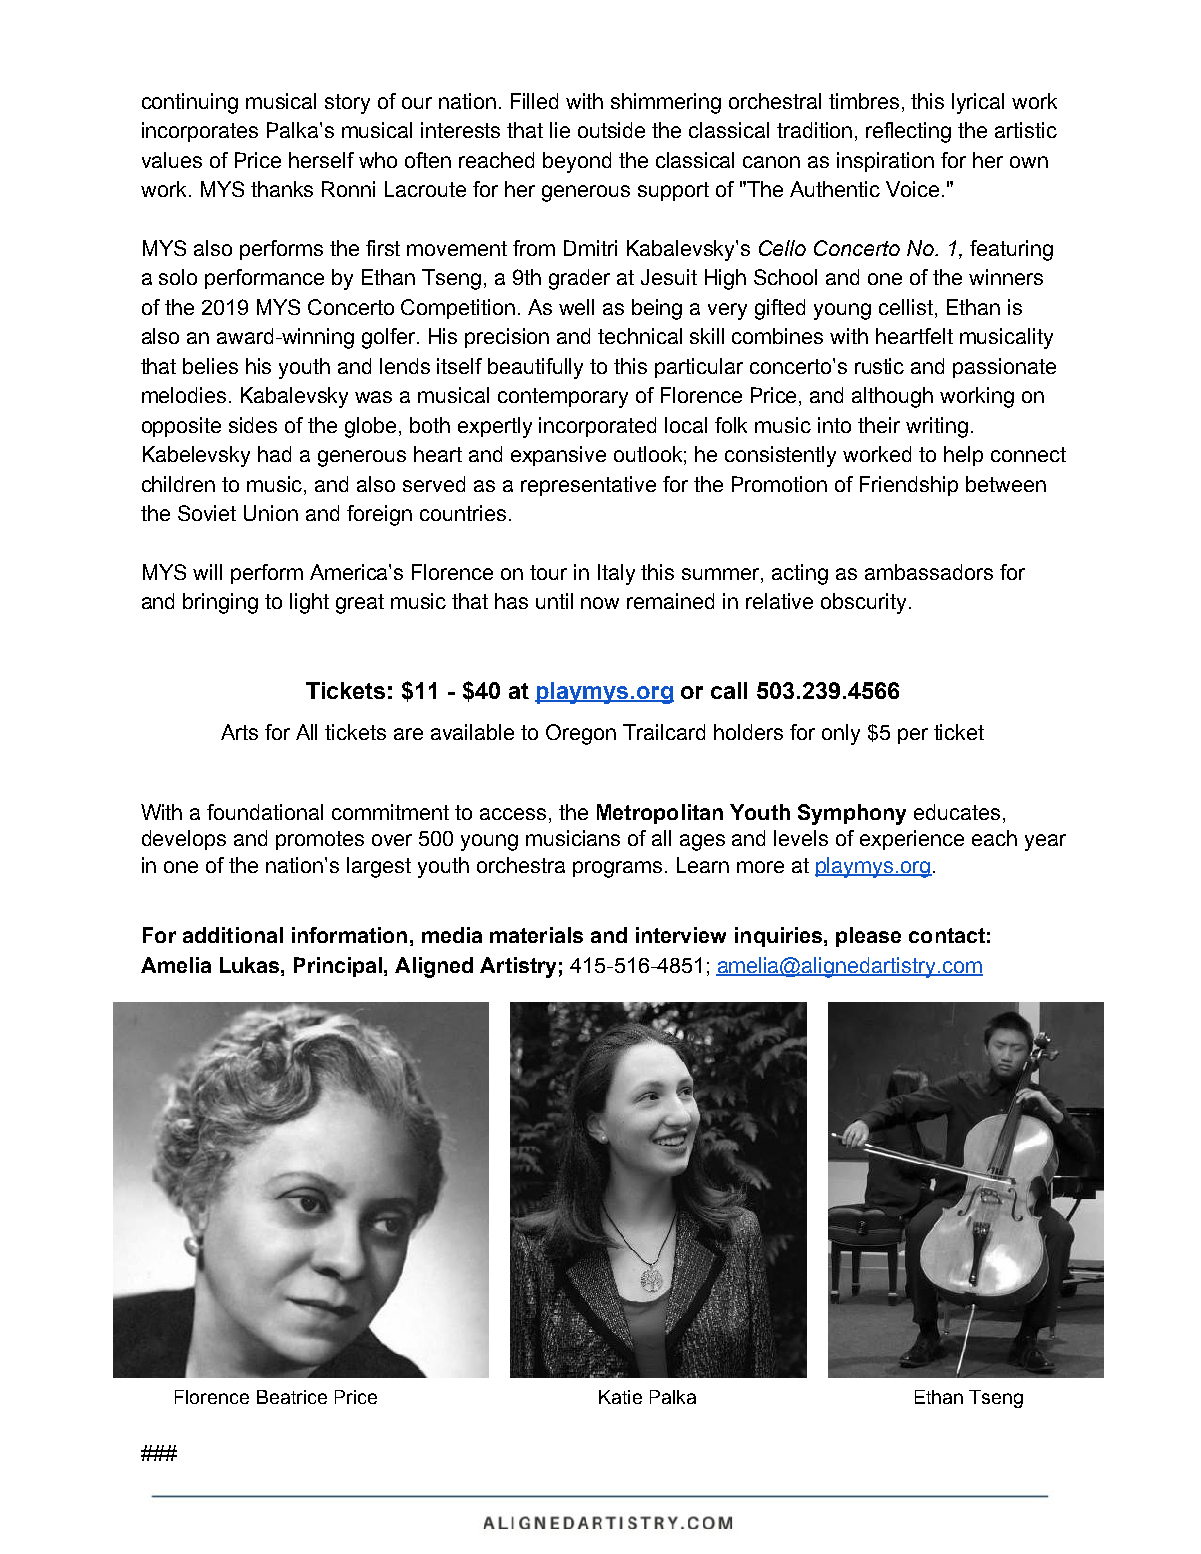 The image size is (1201, 1554). I want to click on herself, so click(321, 160).
